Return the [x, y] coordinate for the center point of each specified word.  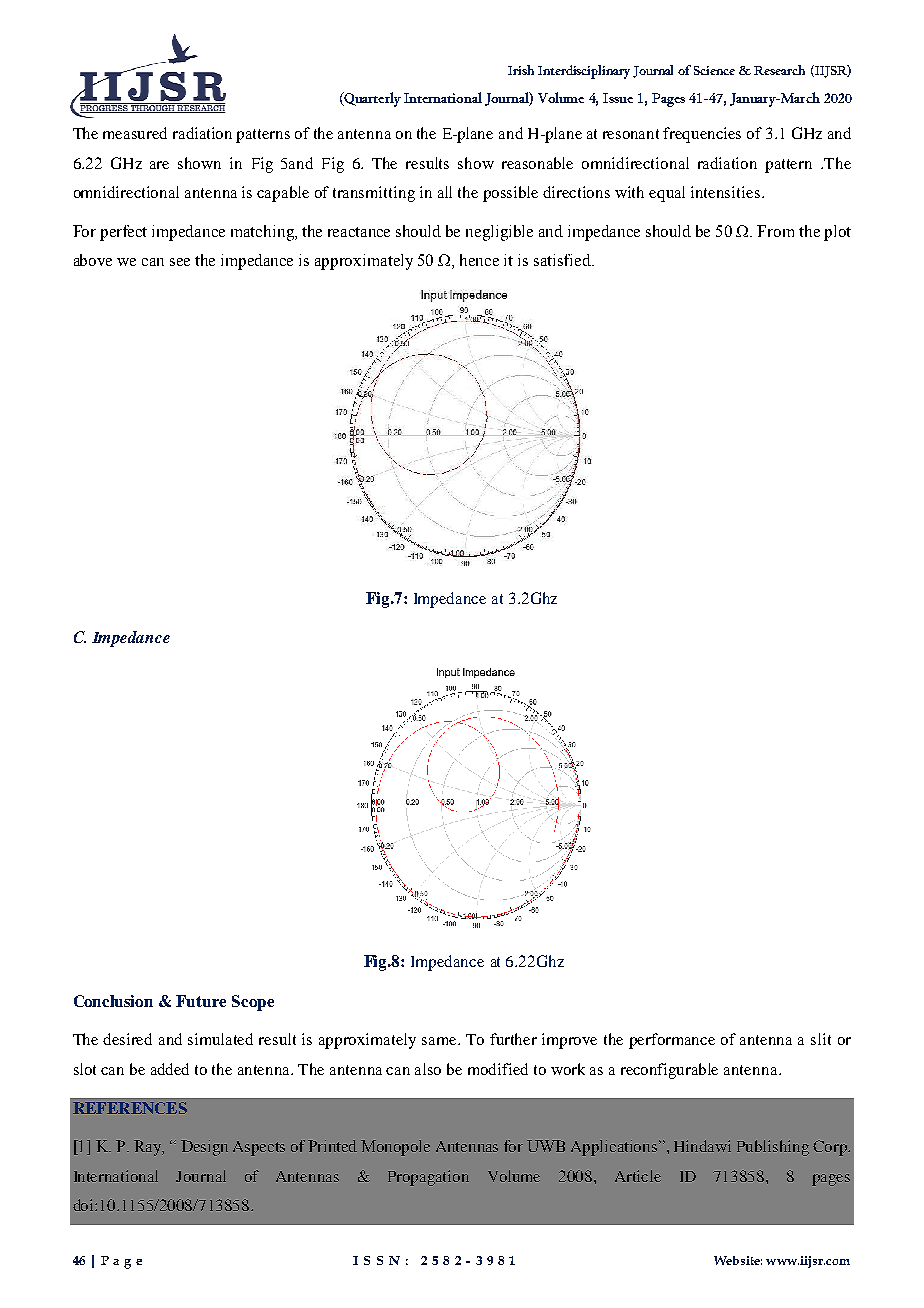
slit [821, 1039]
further [513, 1039]
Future [201, 1001]
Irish [521, 70]
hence [479, 260]
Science [714, 70]
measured [135, 133]
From [775, 231]
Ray [149, 1148]
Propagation [428, 1178]
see [180, 262]
